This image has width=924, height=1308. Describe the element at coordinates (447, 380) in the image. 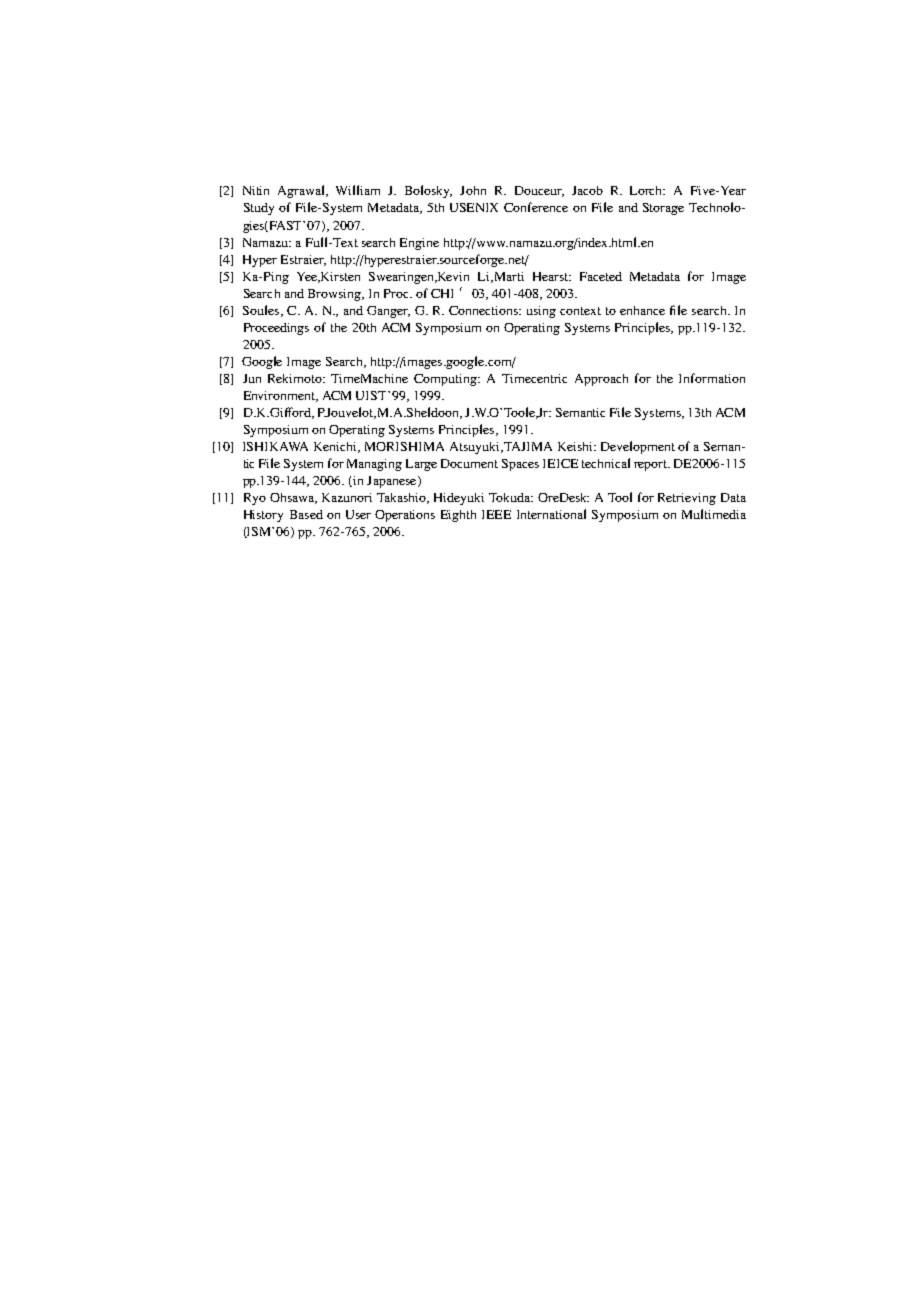

I see `Computing` at that location.
